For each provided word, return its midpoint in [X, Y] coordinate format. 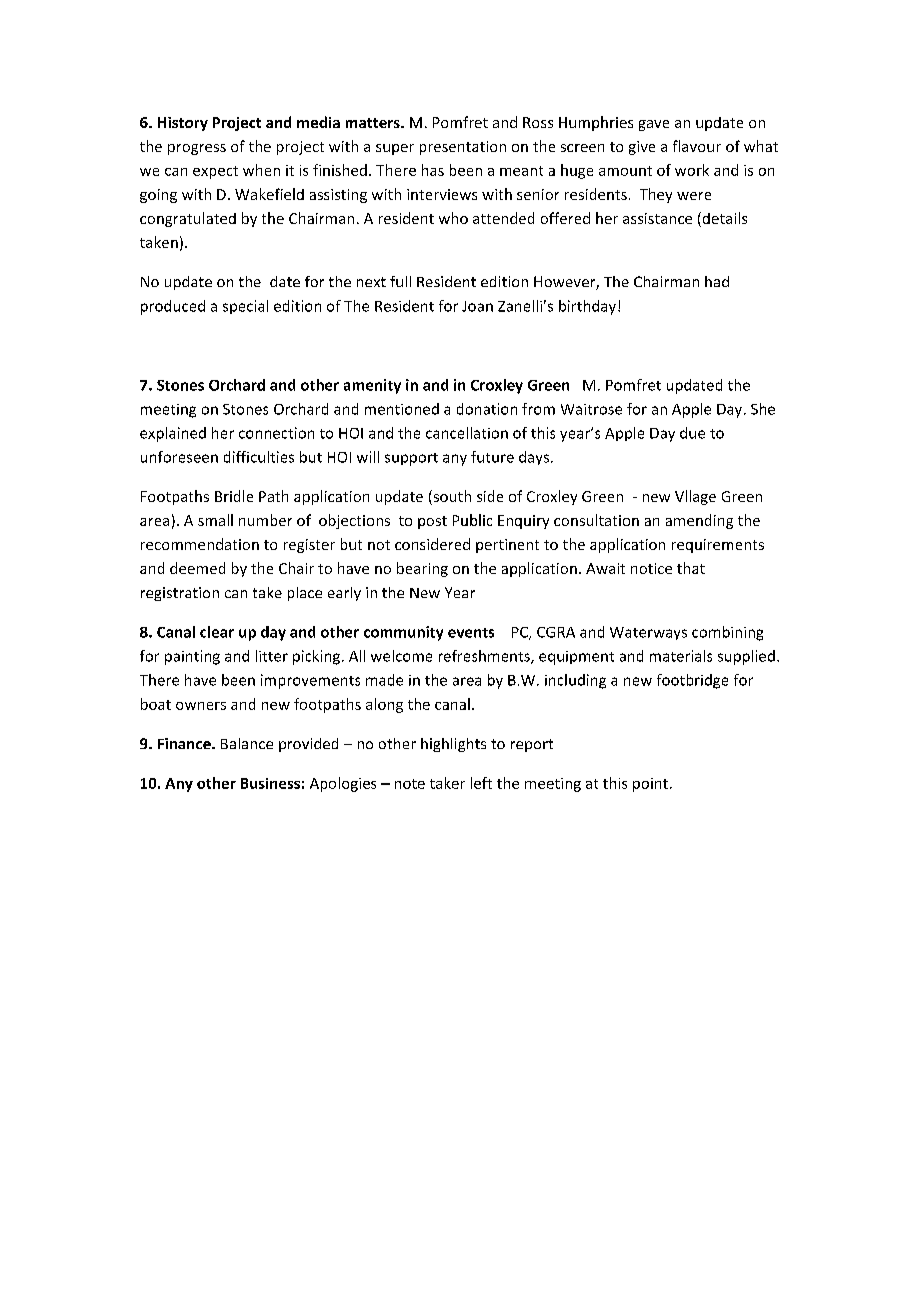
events [471, 633]
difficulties [259, 457]
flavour [697, 146]
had [717, 281]
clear [217, 632]
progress [197, 149]
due [692, 433]
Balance [247, 743]
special [245, 307]
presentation [463, 148]
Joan [477, 306]
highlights [453, 745]
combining [727, 633]
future [492, 457]
